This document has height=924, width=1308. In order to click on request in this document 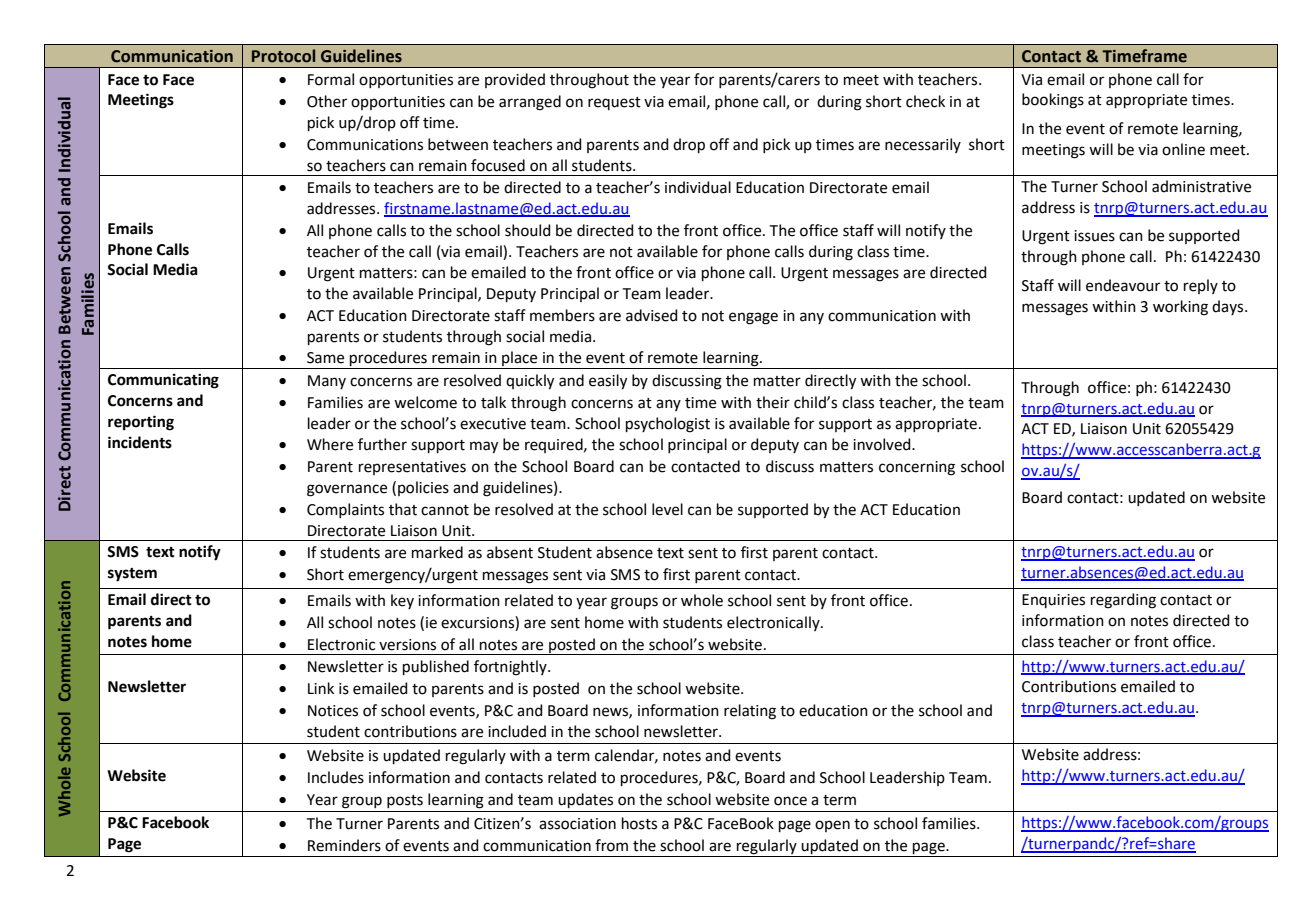, I will do `click(614, 103)`.
